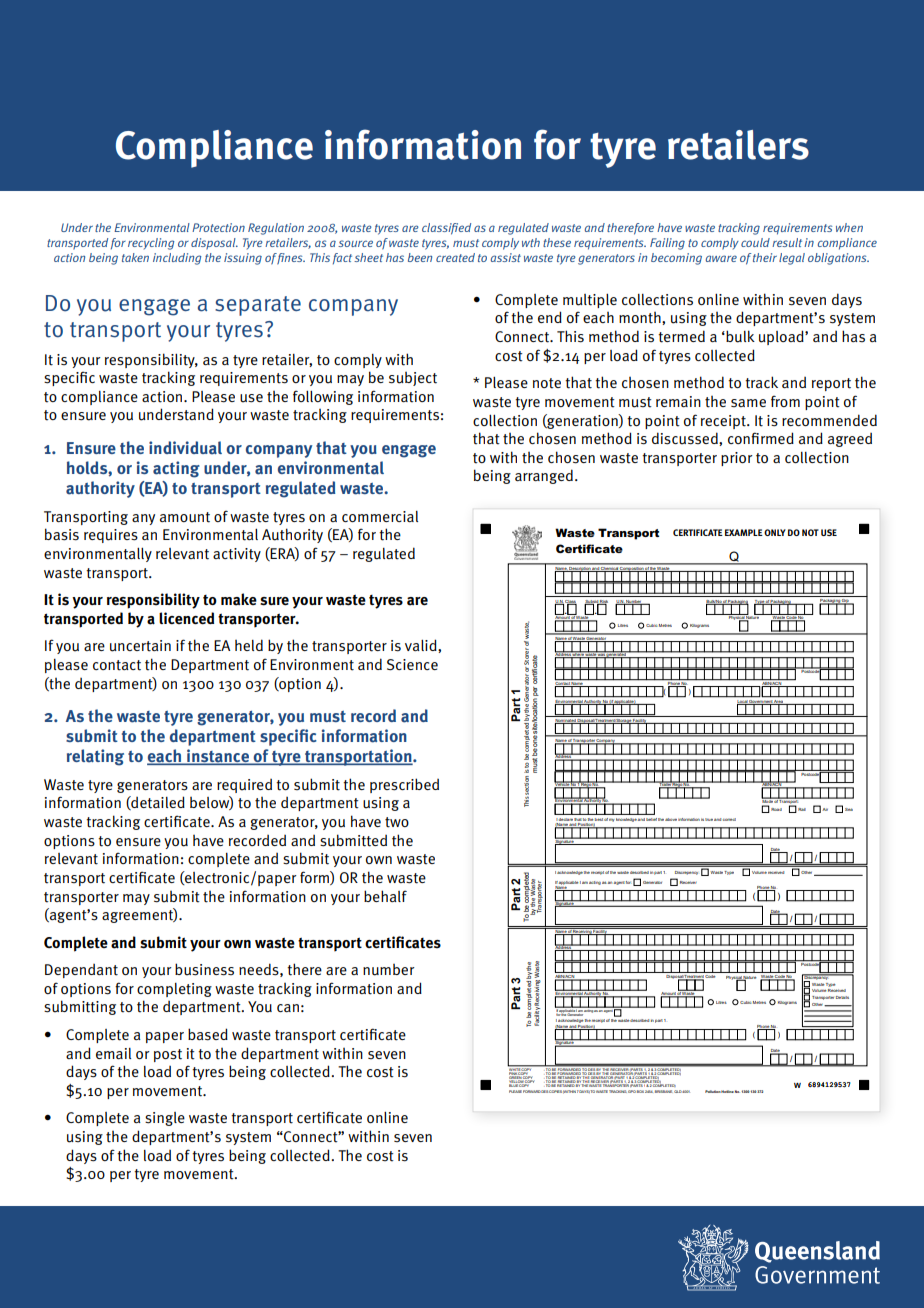 The width and height of the screenshot is (924, 1308). Describe the element at coordinates (165, 1119) in the screenshot. I see `single` at that location.
